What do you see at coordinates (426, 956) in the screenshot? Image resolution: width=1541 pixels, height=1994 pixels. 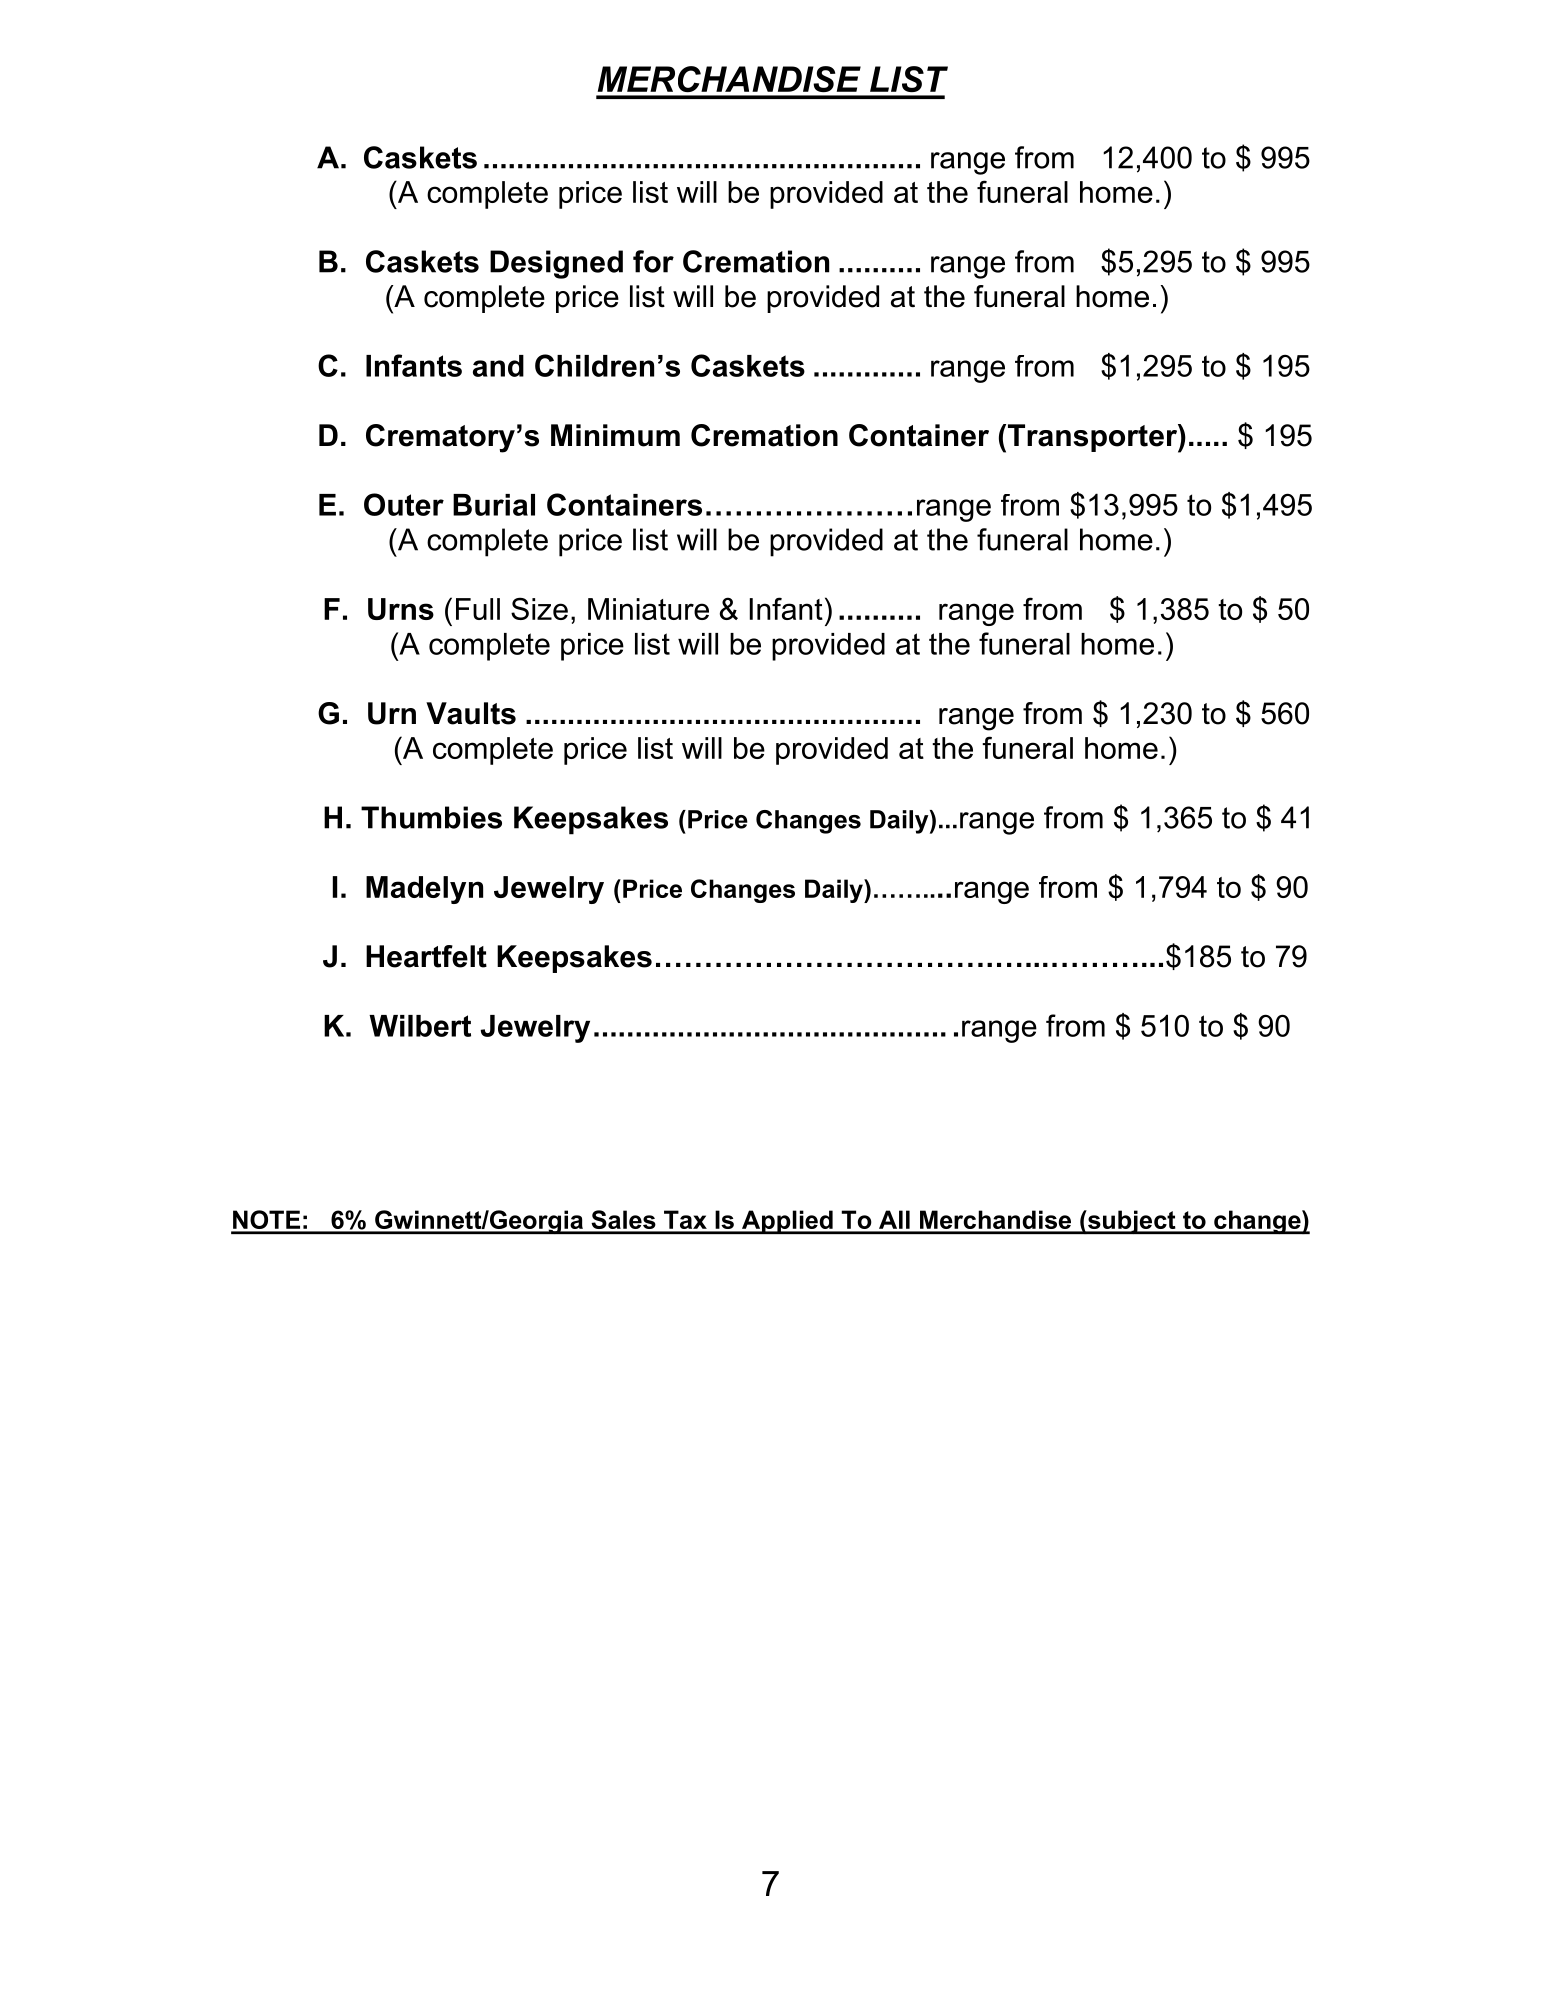 I see `Heartfelt` at bounding box center [426, 956].
